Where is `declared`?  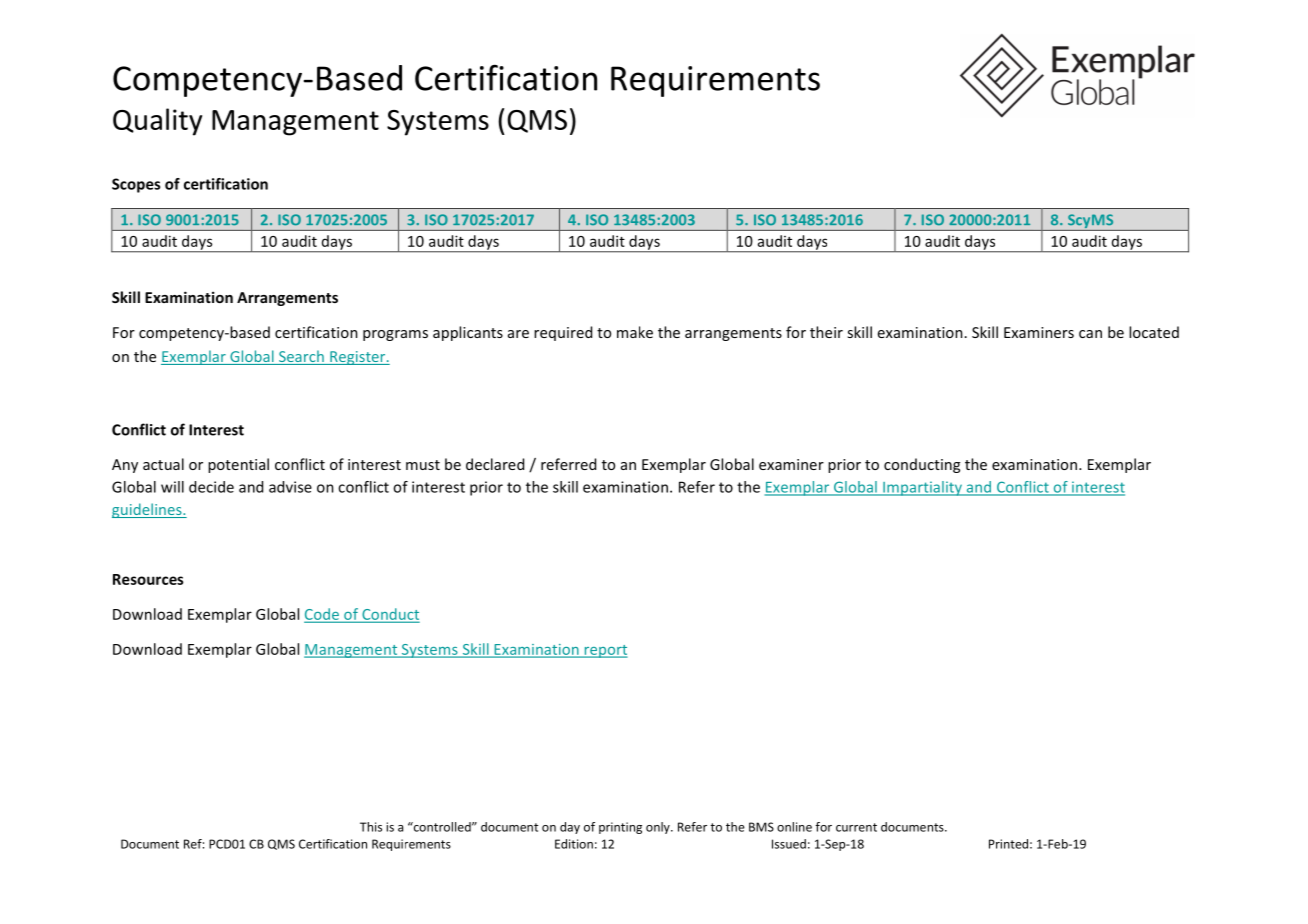
declared is located at coordinates (495, 464).
